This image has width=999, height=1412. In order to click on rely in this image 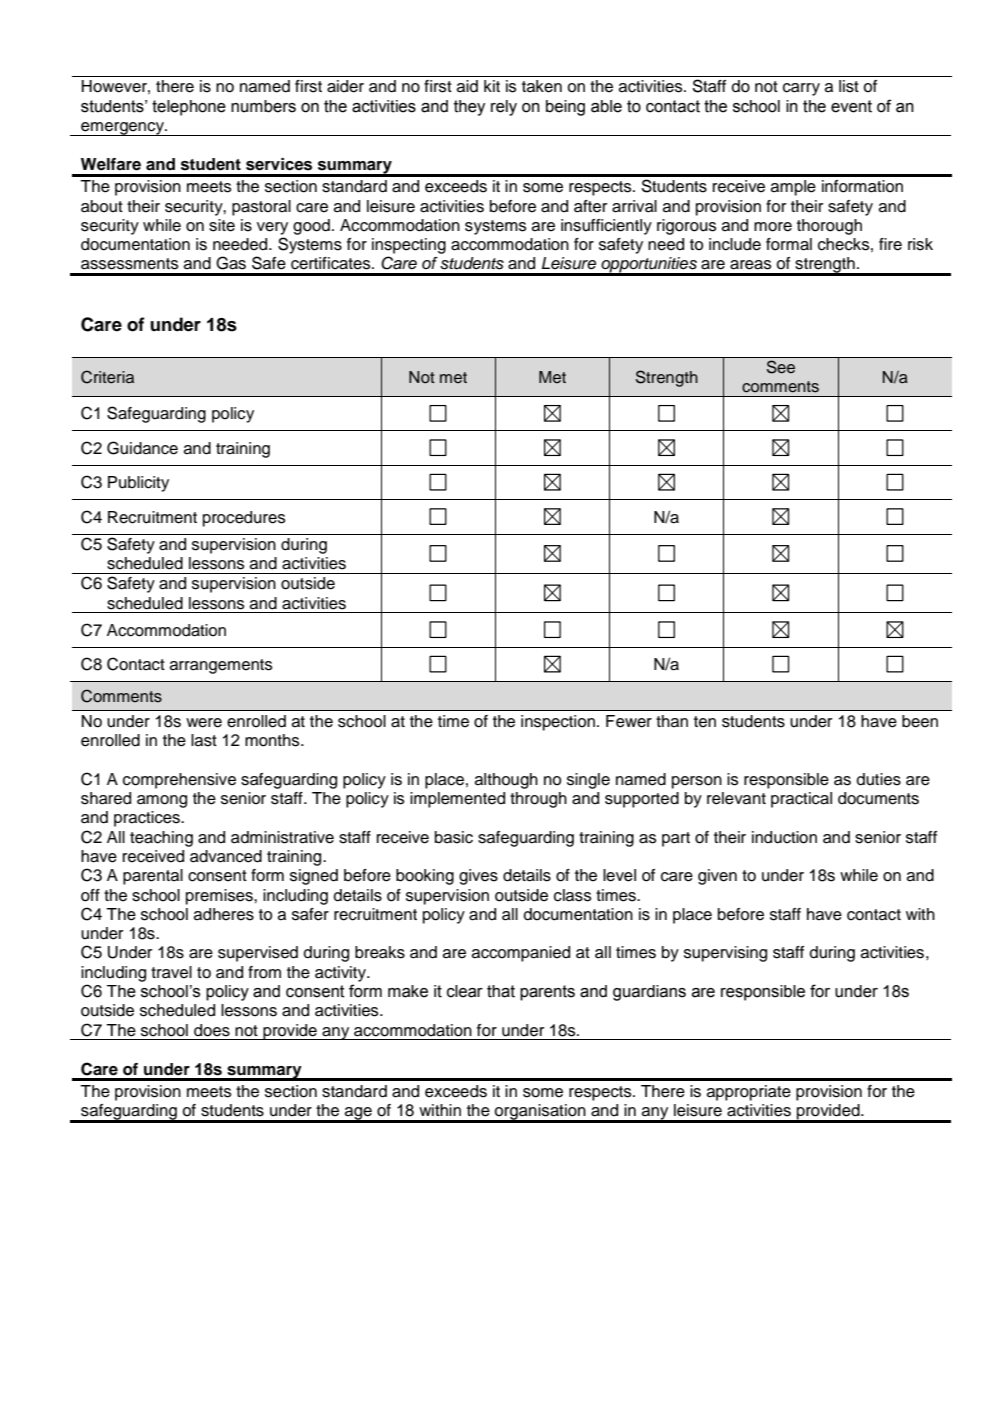, I will do `click(504, 108)`.
